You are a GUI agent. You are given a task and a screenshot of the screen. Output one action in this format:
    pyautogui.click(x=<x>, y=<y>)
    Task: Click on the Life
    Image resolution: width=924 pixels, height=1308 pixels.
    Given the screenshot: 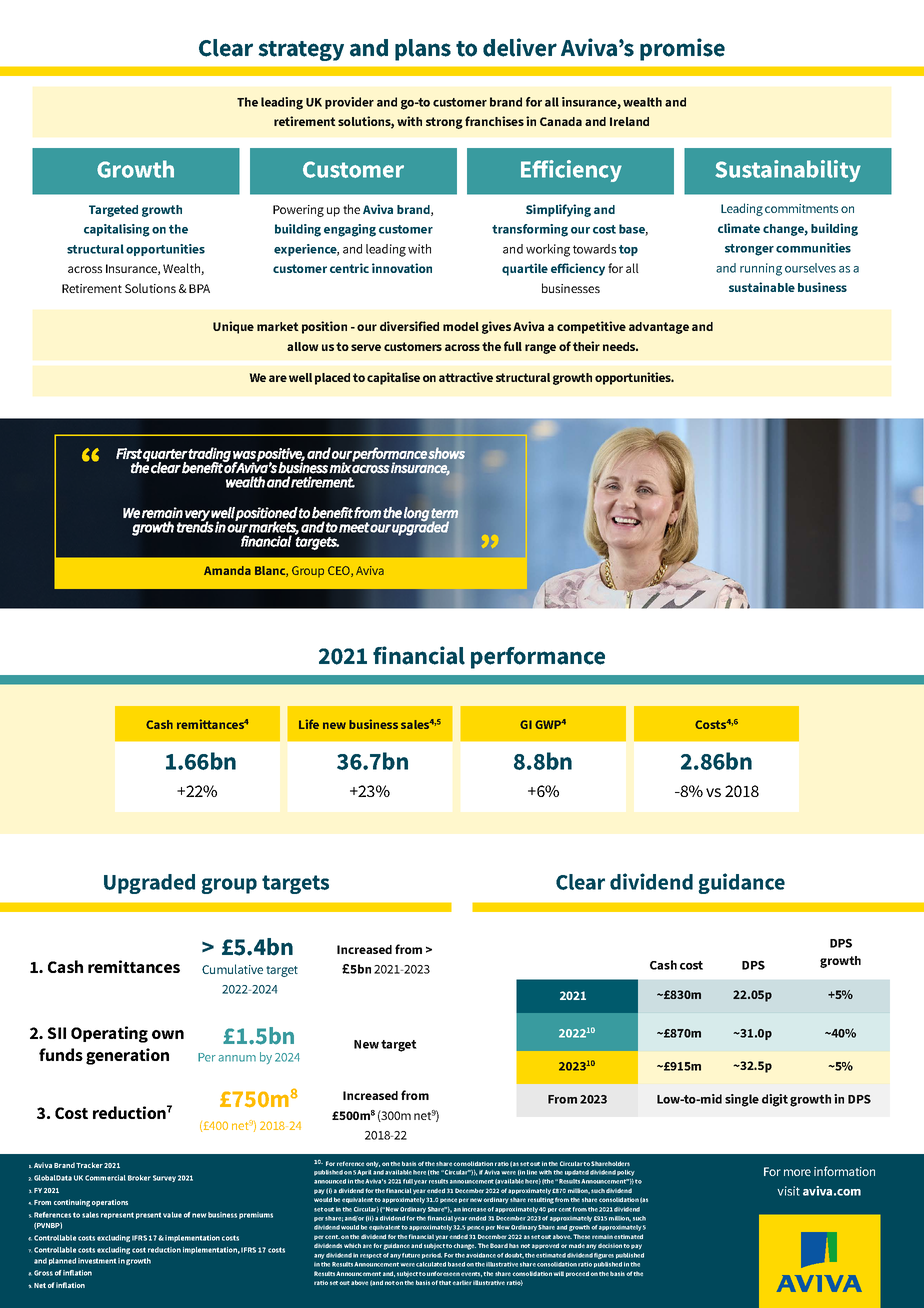 What is the action you would take?
    pyautogui.click(x=309, y=724)
